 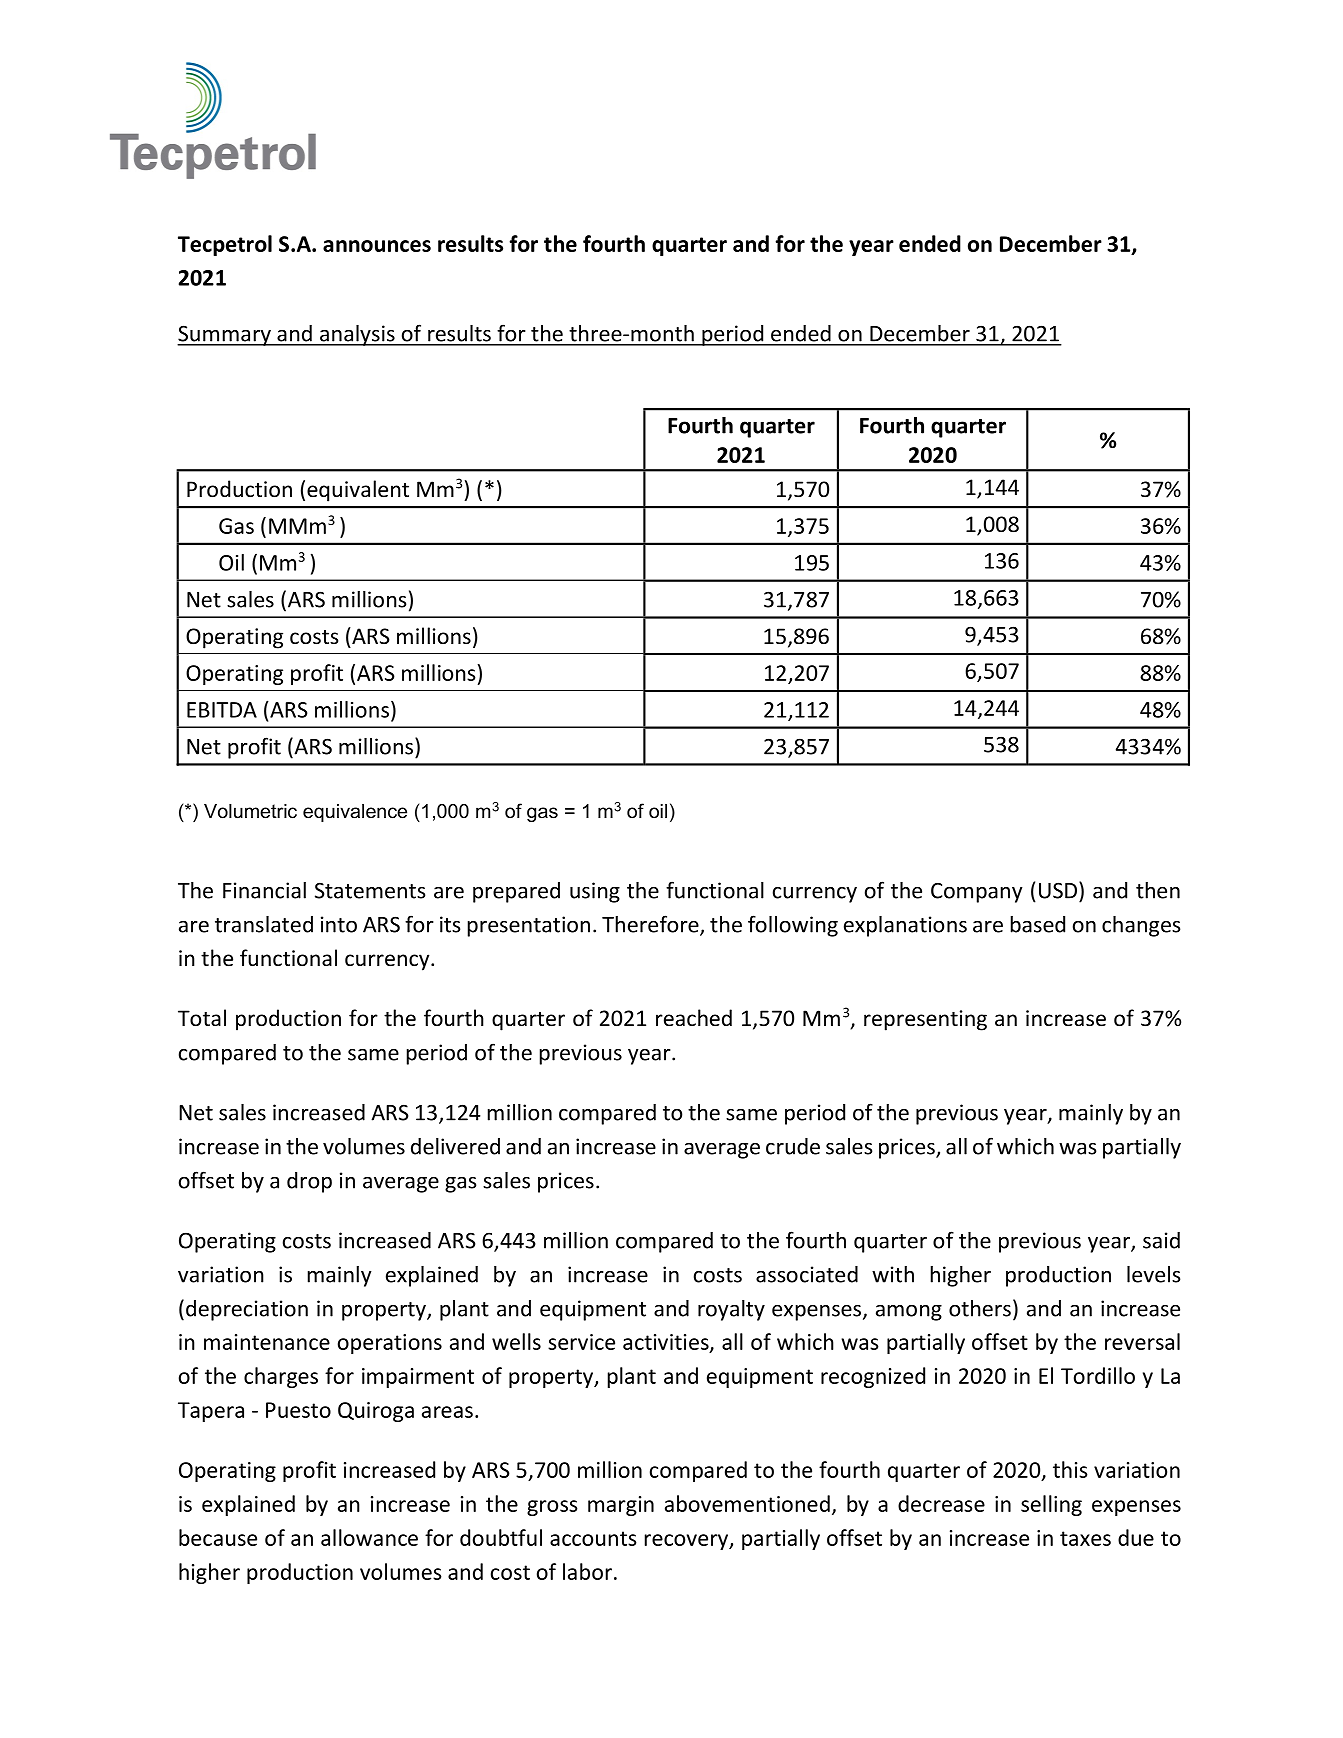 I want to click on equivalence, so click(x=355, y=813).
